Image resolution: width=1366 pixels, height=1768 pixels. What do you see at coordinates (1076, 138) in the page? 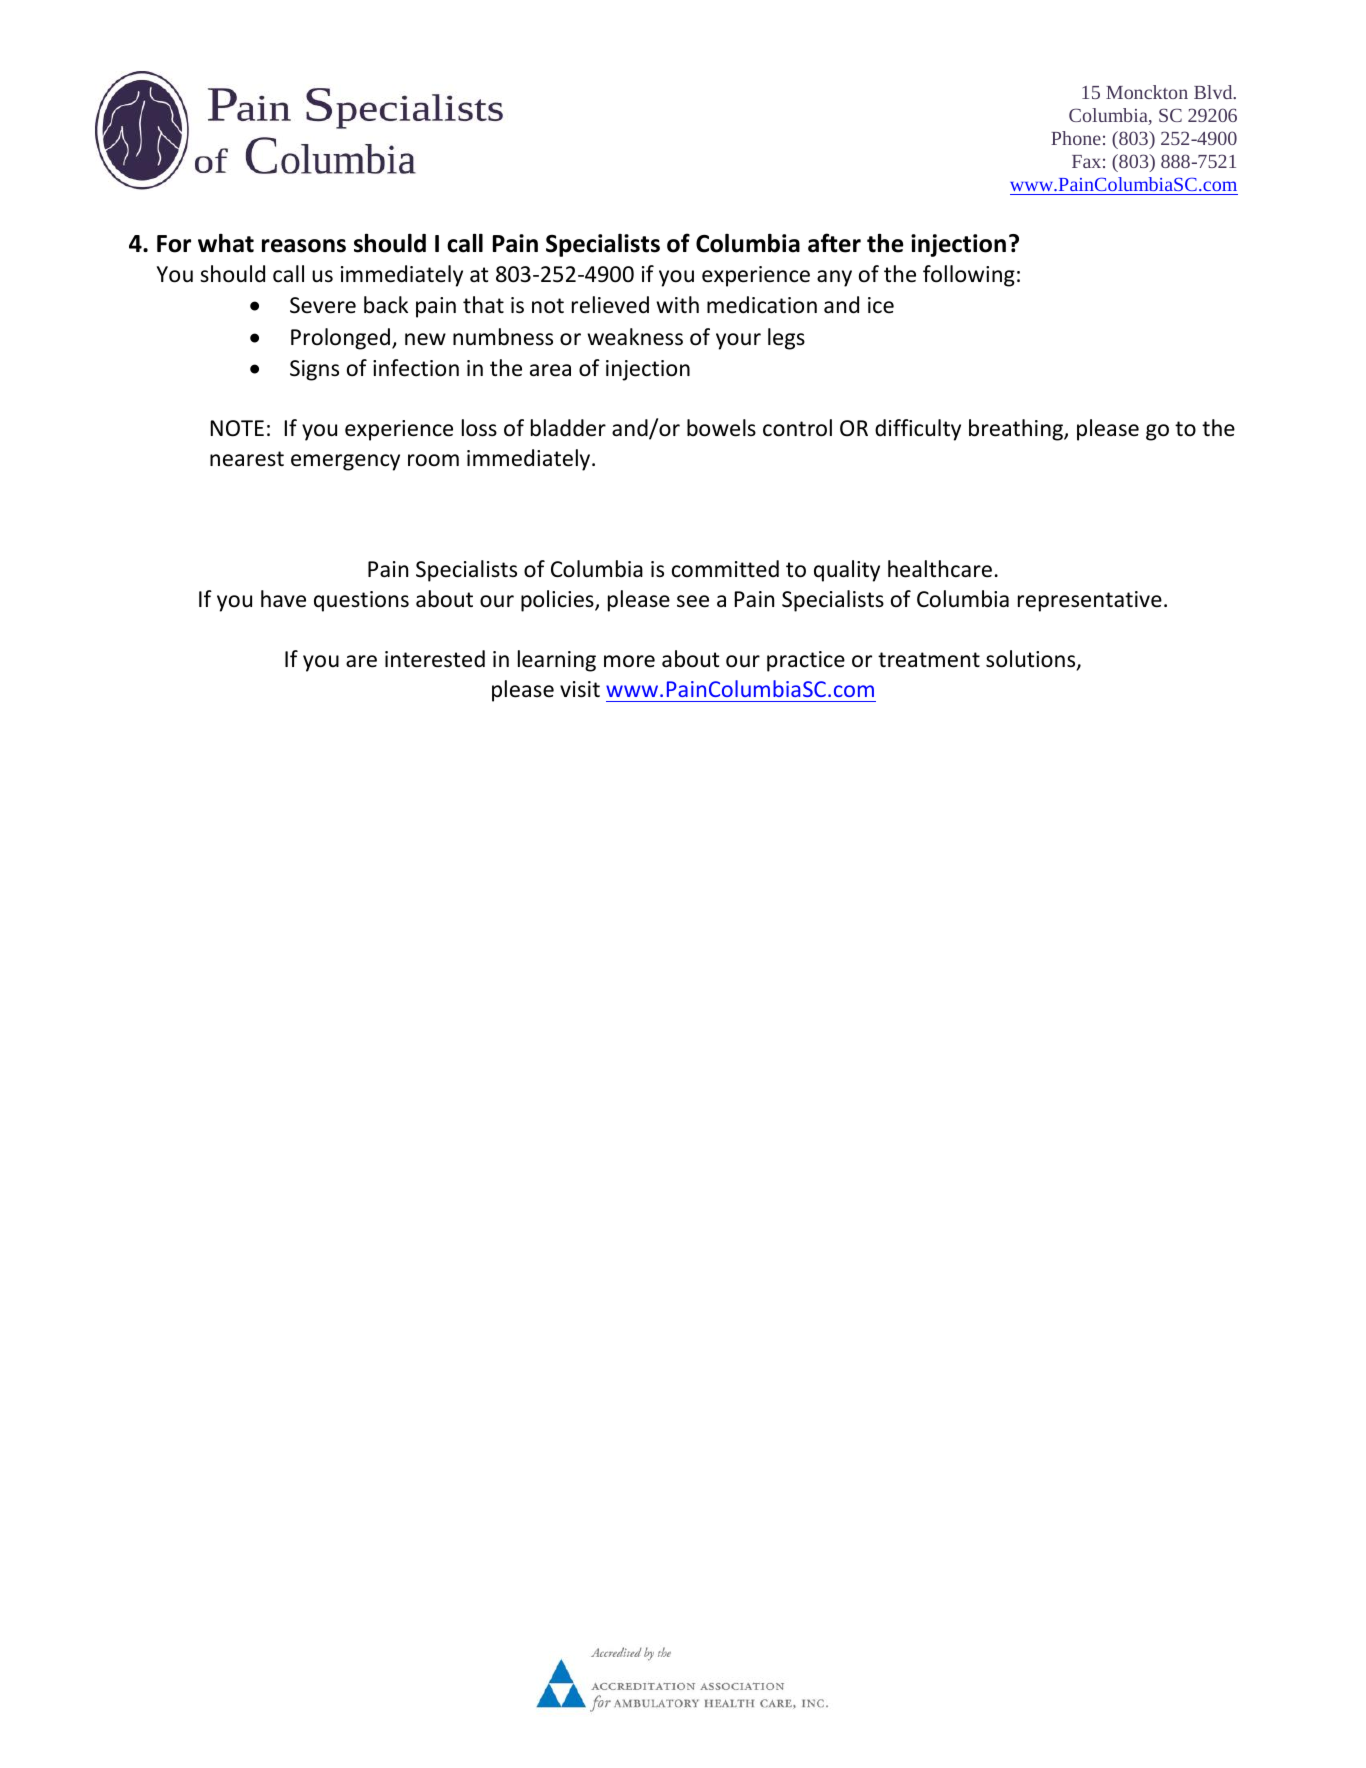
I see `Phone` at bounding box center [1076, 138].
